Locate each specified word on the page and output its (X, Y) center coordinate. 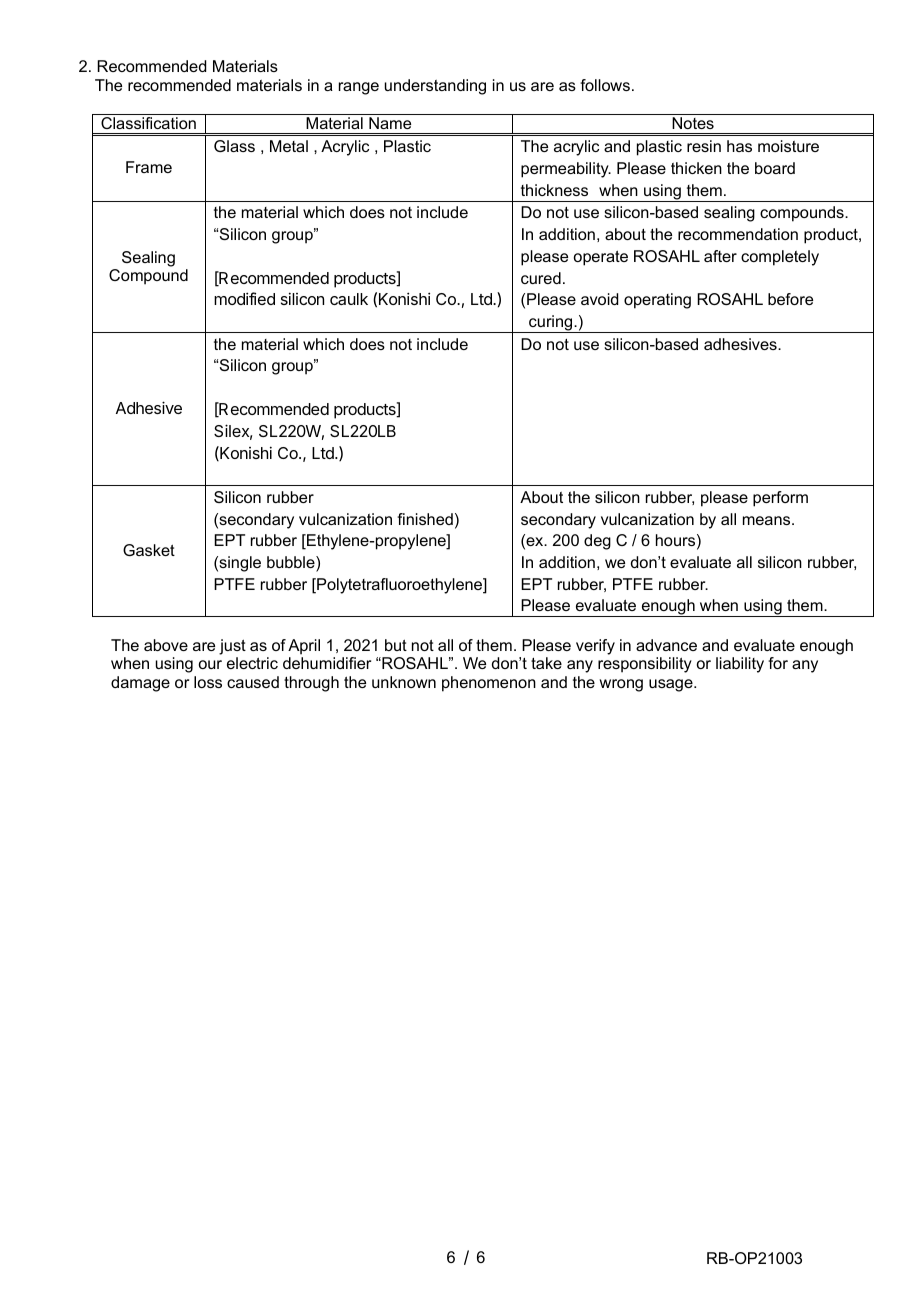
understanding (435, 87)
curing (551, 324)
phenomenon (489, 684)
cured (541, 278)
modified (244, 298)
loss (208, 682)
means (768, 520)
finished (425, 519)
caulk (349, 299)
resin (704, 146)
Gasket (149, 550)
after (720, 256)
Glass (234, 146)
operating (657, 301)
